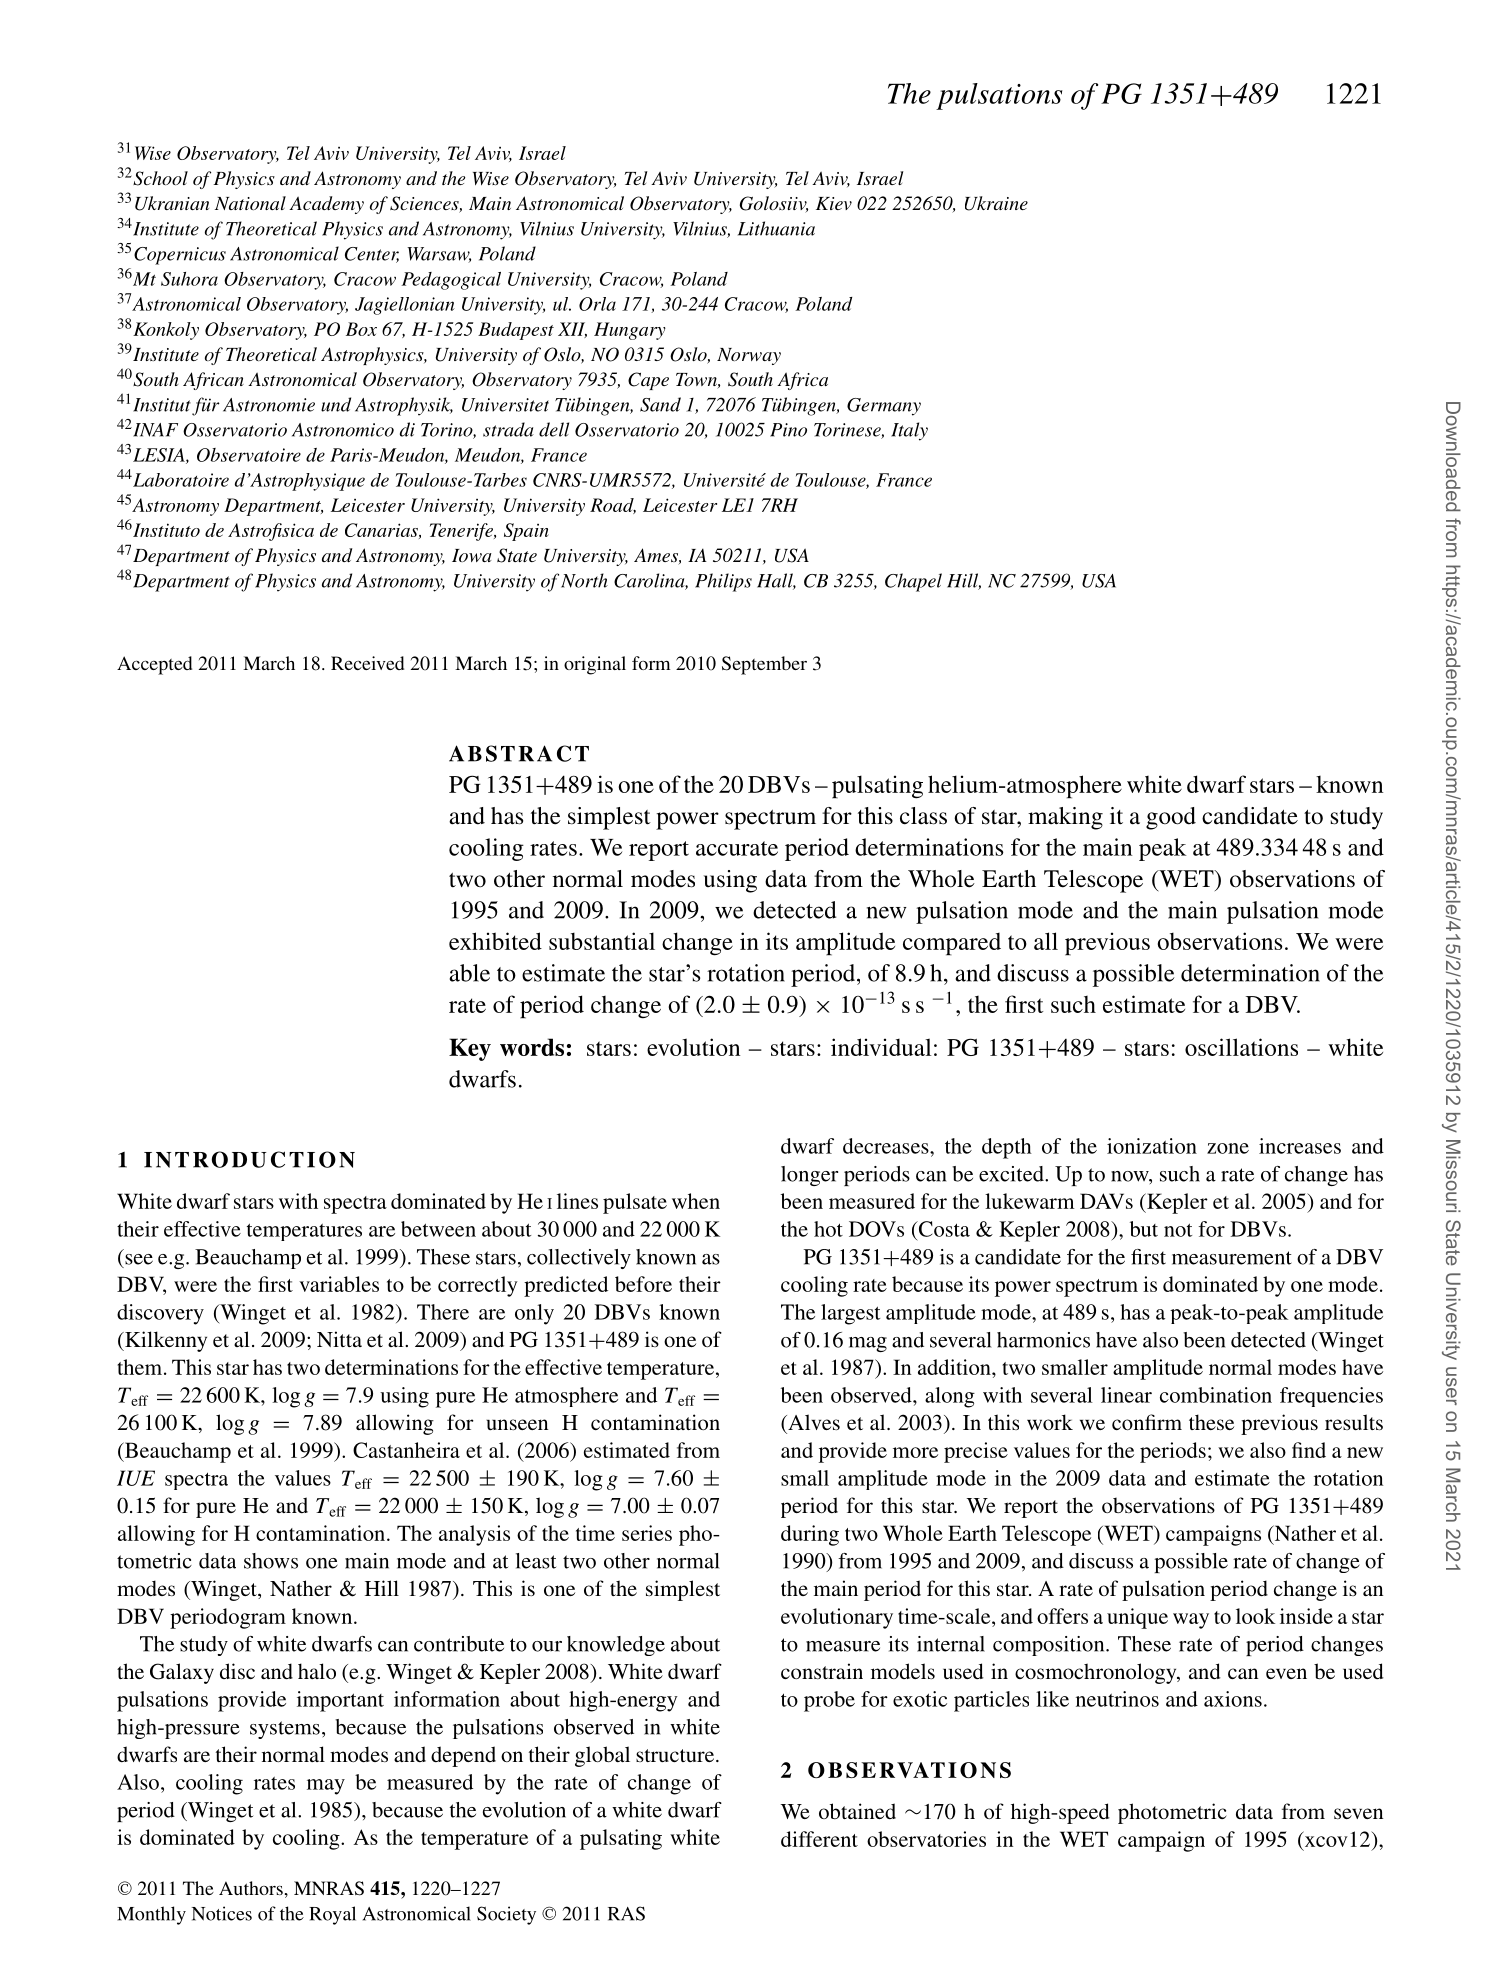 This screenshot has width=1502, height=1974. What do you see at coordinates (250, 203) in the screenshot?
I see `National` at bounding box center [250, 203].
